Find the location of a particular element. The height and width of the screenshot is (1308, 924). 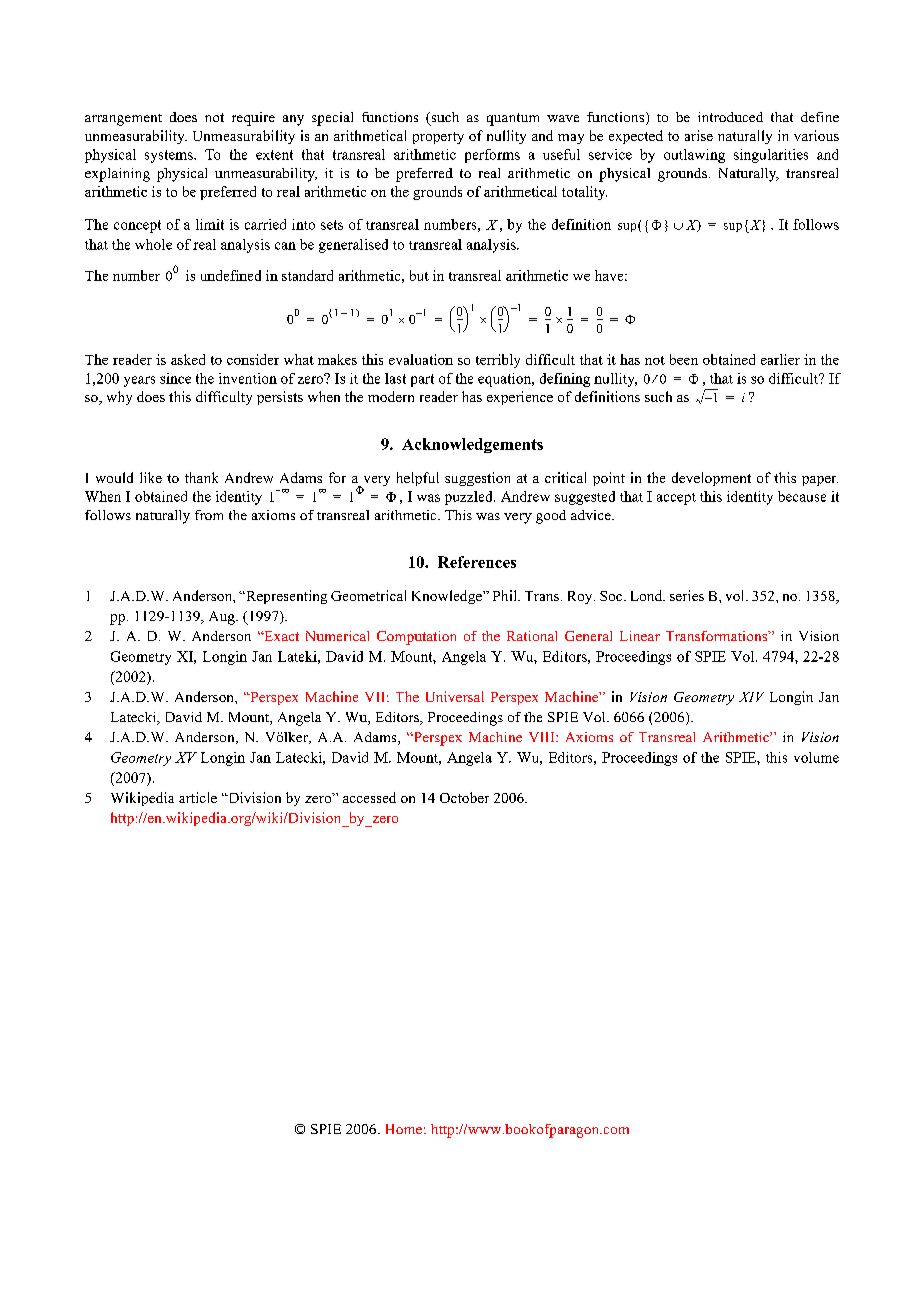

series is located at coordinates (687, 595).
